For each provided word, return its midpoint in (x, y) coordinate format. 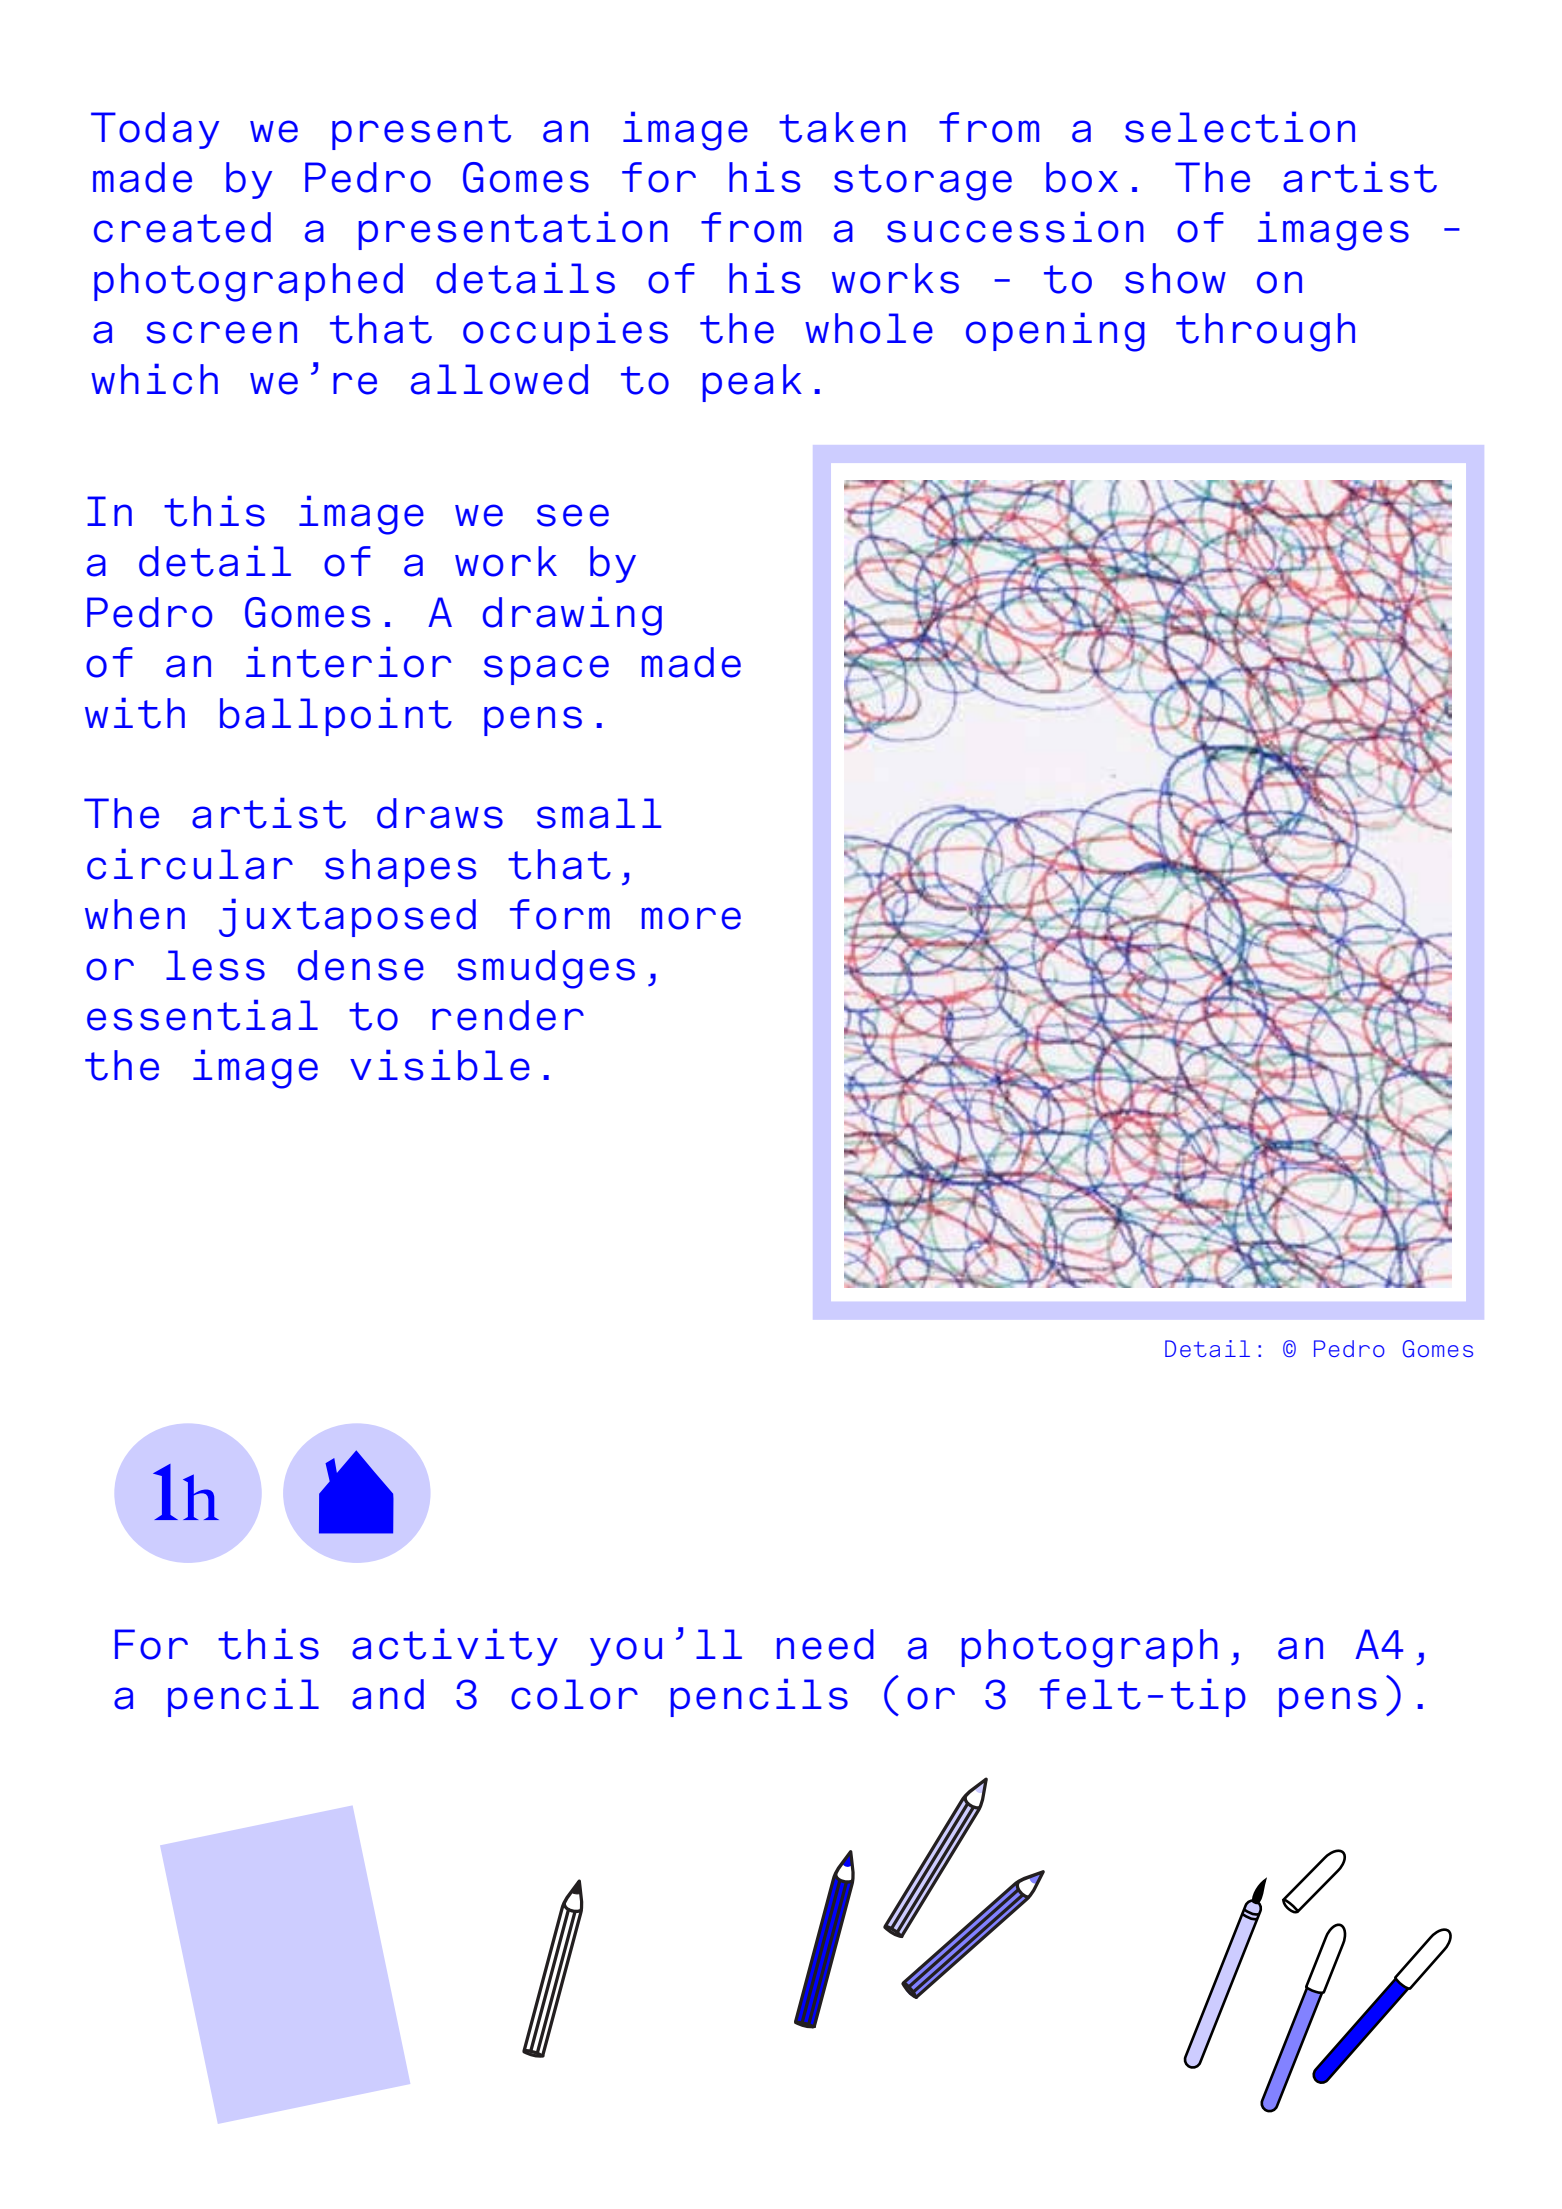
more (691, 918)
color (574, 1694)
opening (1055, 332)
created (182, 227)
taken (842, 127)
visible (440, 1065)
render (508, 1015)
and (388, 1694)
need (825, 1644)
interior (348, 662)
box (1082, 177)
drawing (572, 616)
